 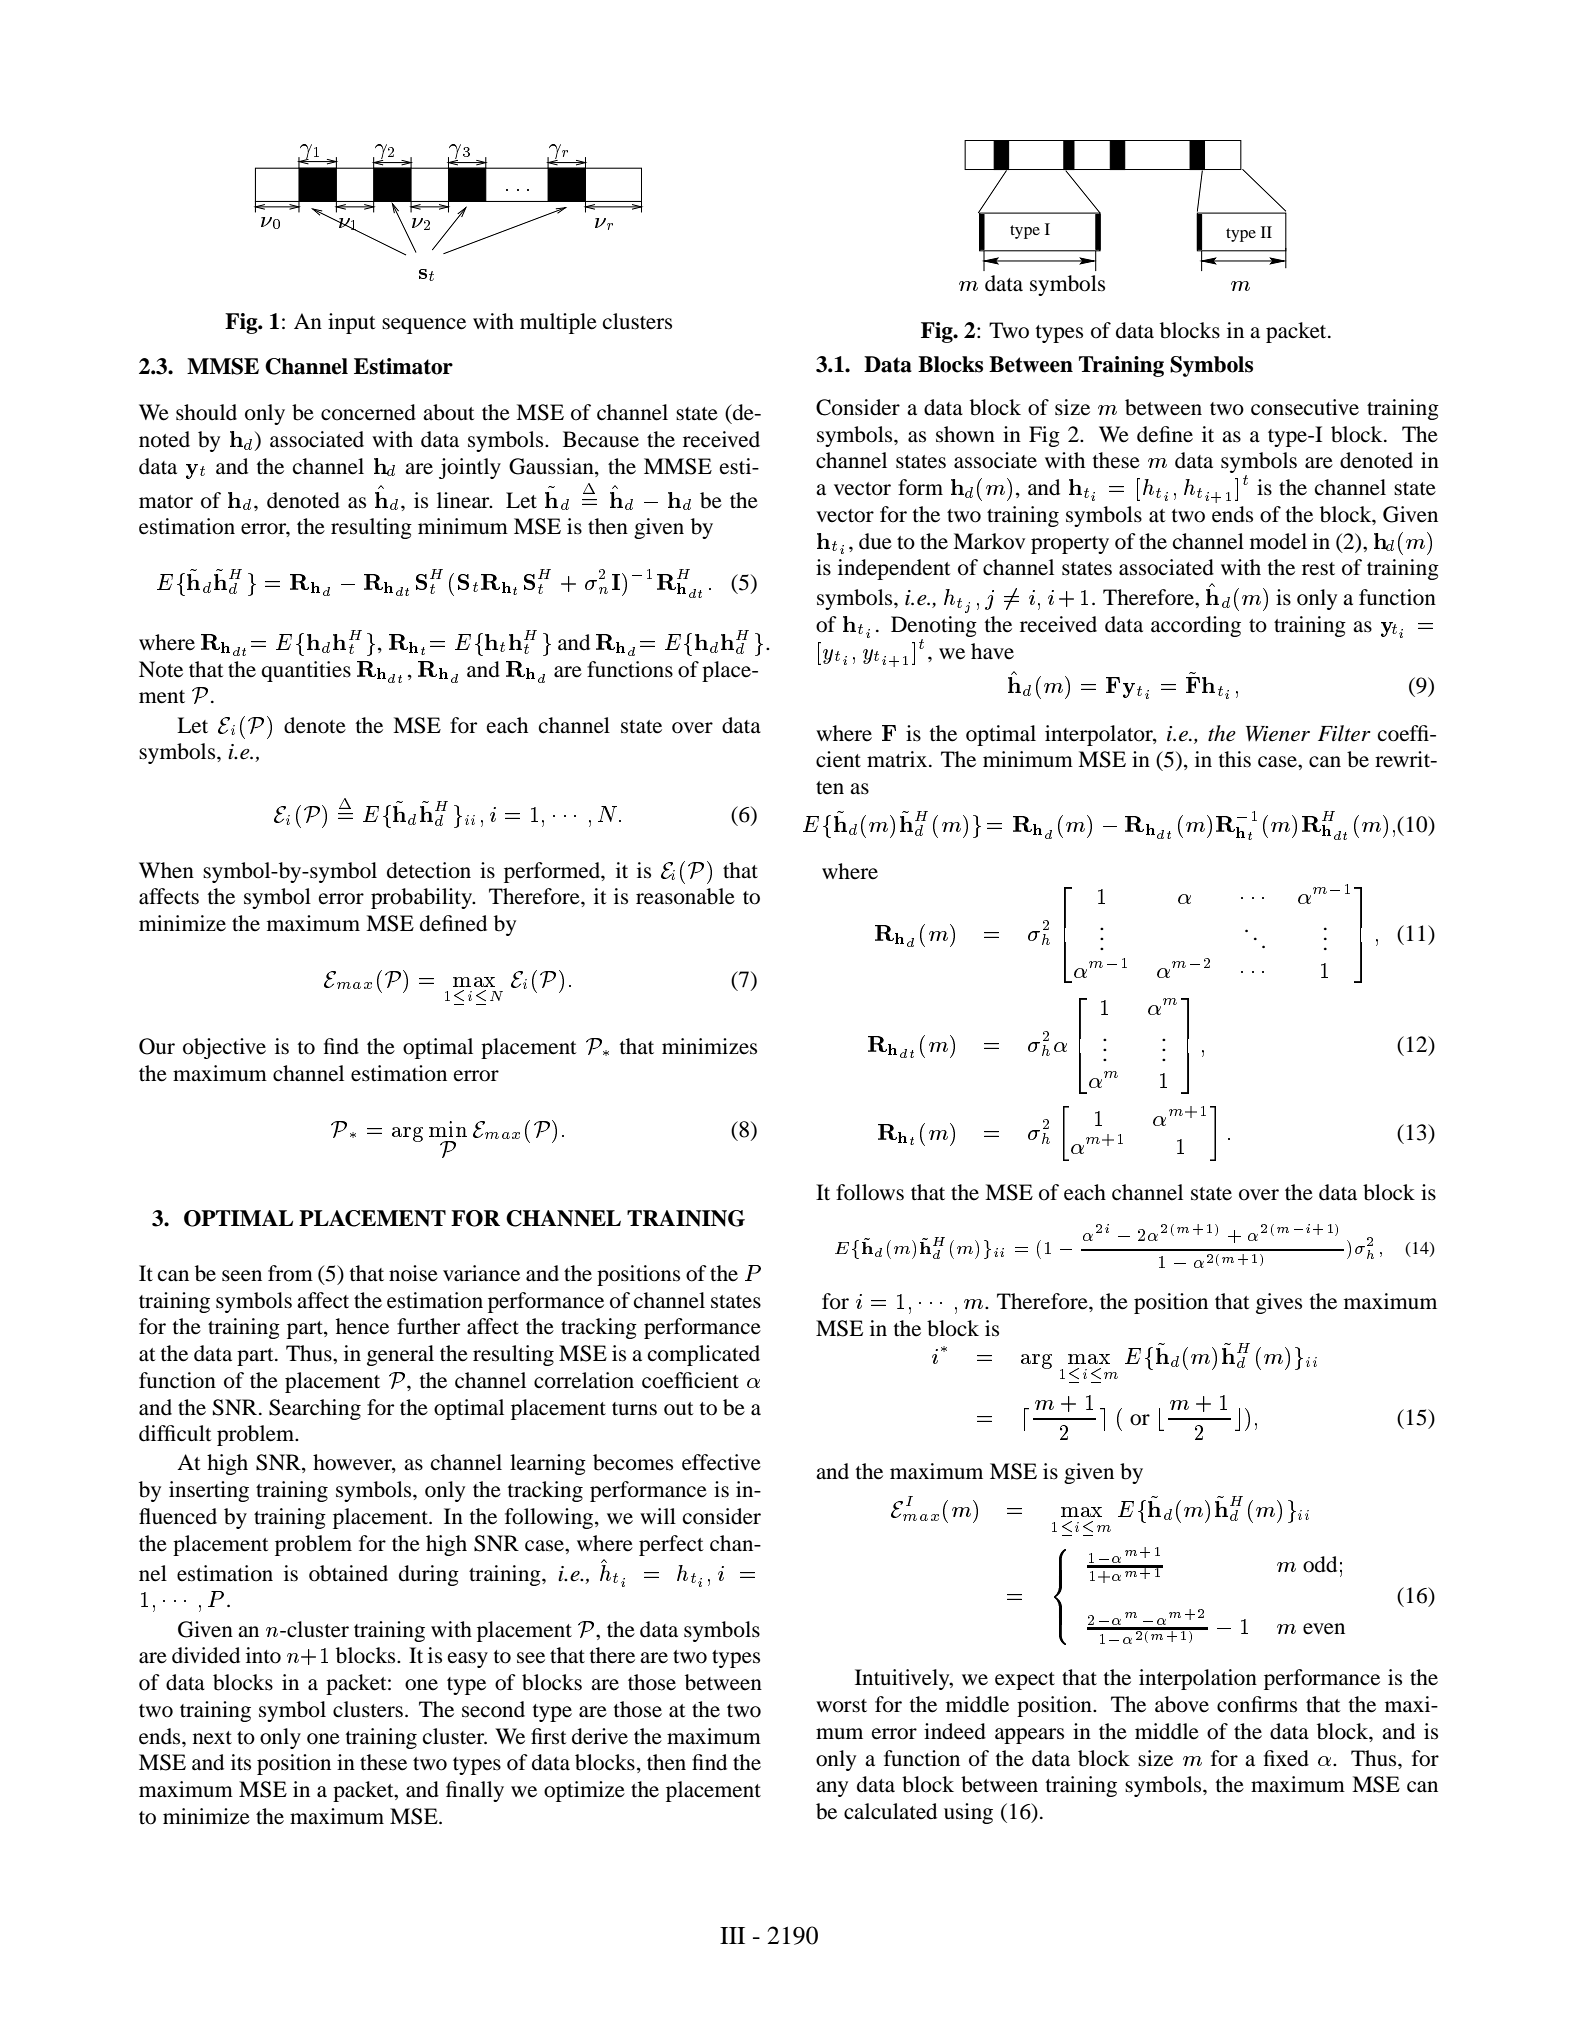 I want to click on input, so click(x=352, y=323).
